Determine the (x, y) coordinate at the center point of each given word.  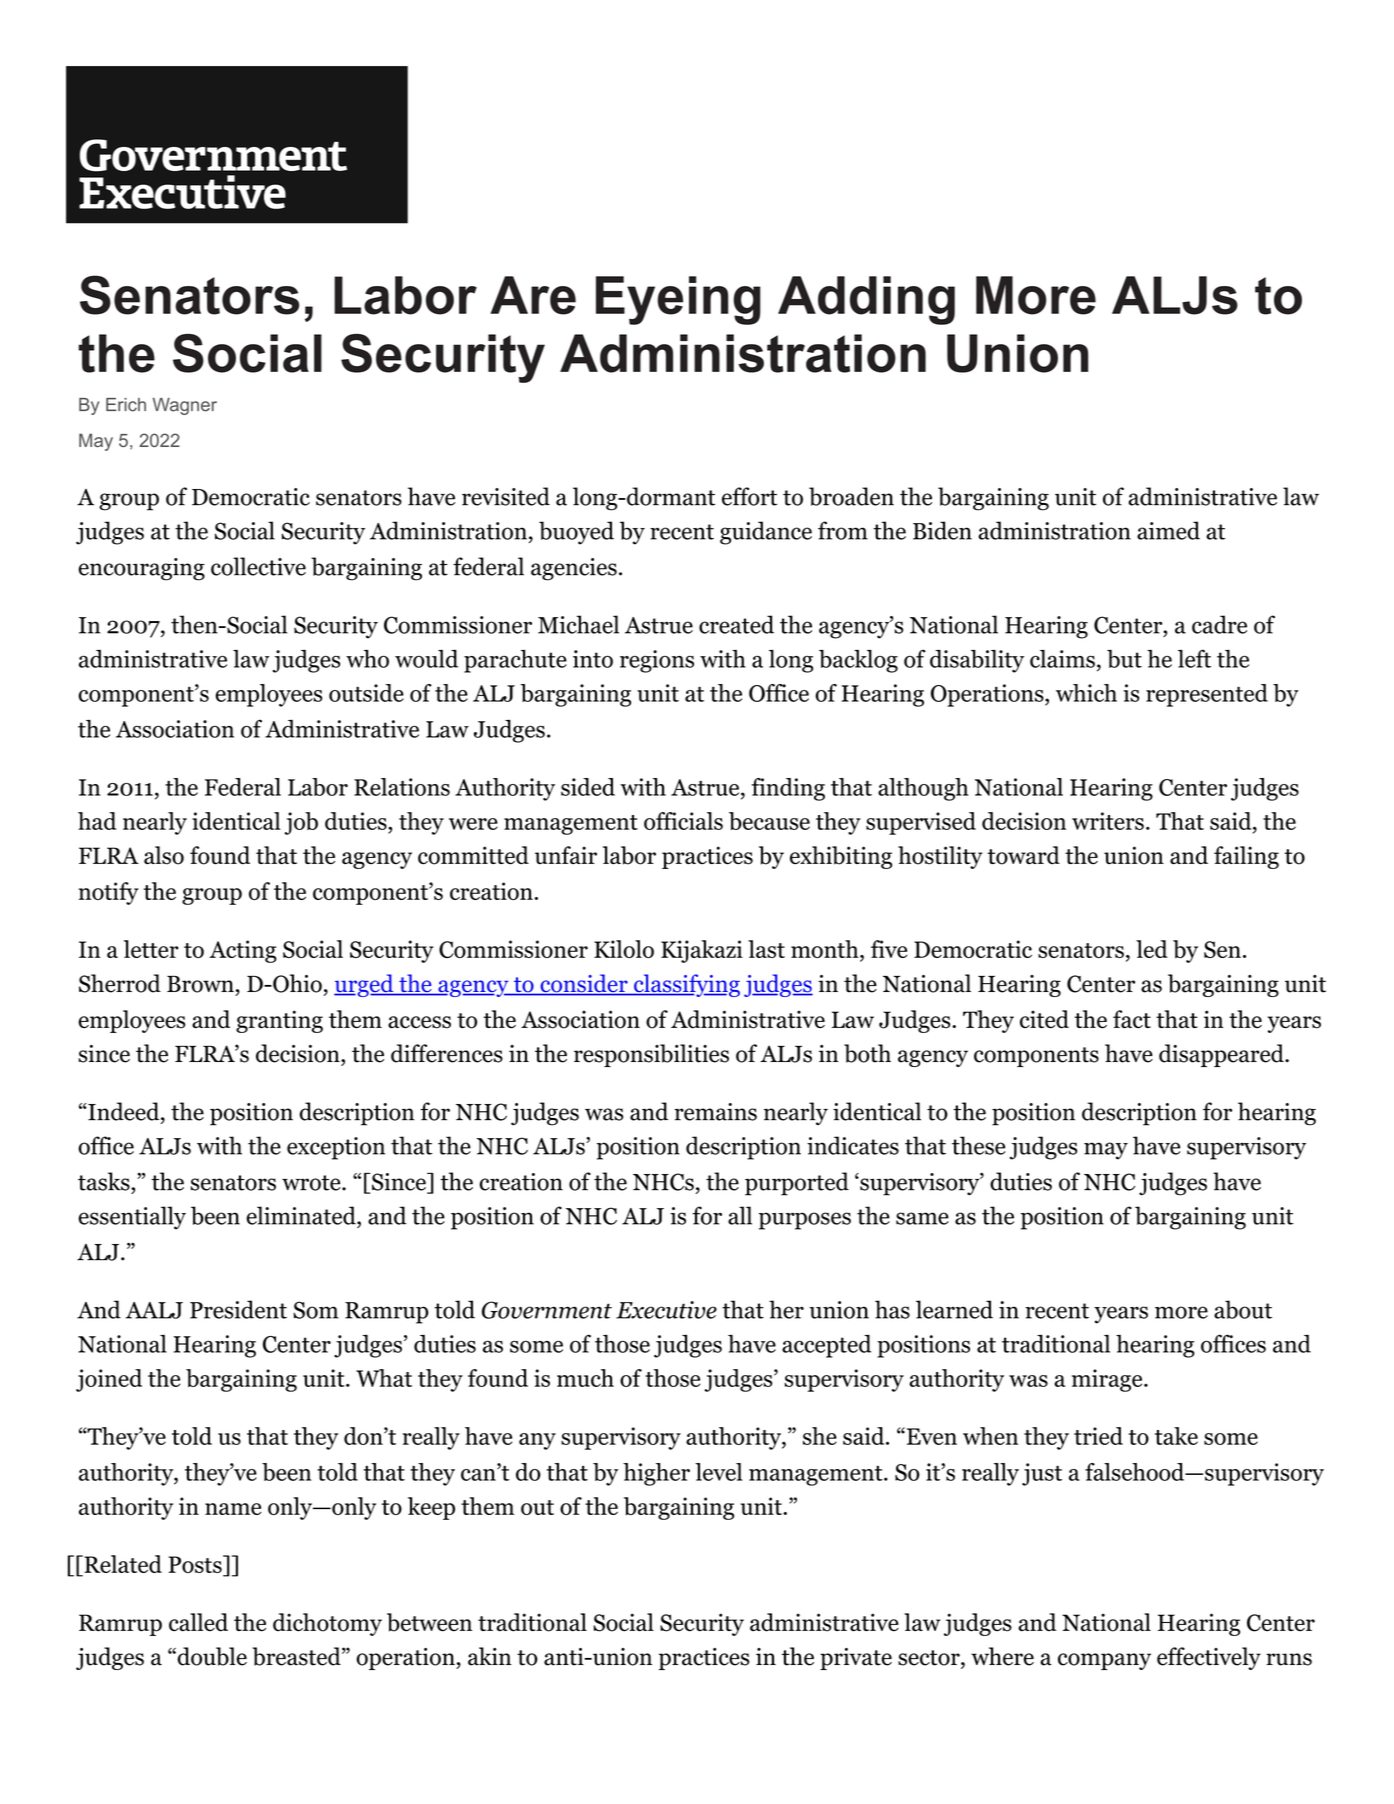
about (1243, 1309)
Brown (200, 984)
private (856, 1659)
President (238, 1309)
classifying (686, 985)
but (1124, 659)
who (367, 659)
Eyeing (678, 300)
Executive (666, 1310)
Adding (866, 300)
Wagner (185, 406)
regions (657, 661)
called (198, 1622)
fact (1132, 1019)
